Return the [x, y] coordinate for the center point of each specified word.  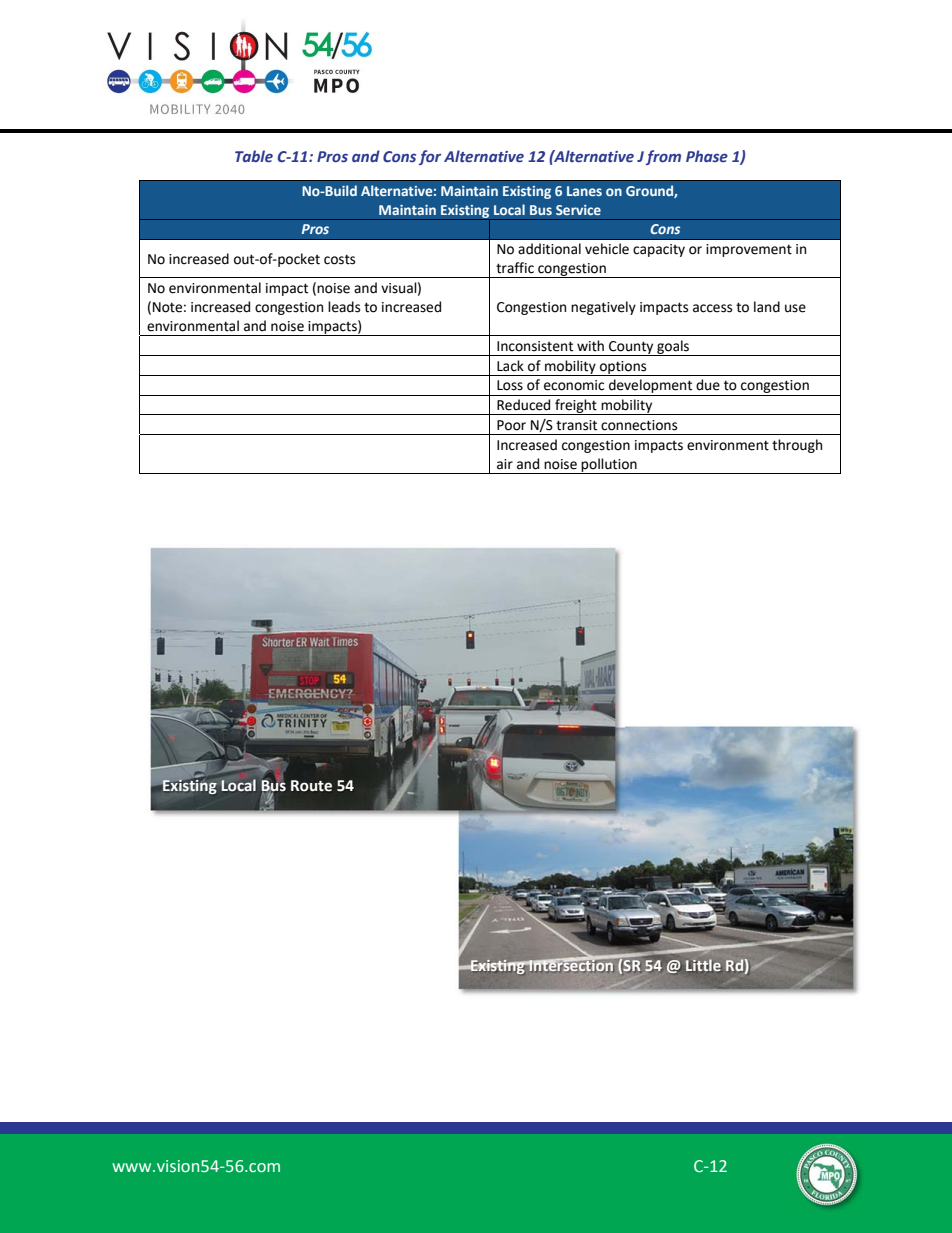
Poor [511, 425]
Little [703, 965]
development [651, 387]
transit [576, 425]
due [708, 385]
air [505, 464]
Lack [510, 366]
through [797, 446]
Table [254, 156]
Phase [707, 156]
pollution [609, 466]
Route [311, 786]
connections [639, 425]
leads [344, 307]
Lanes [584, 191]
